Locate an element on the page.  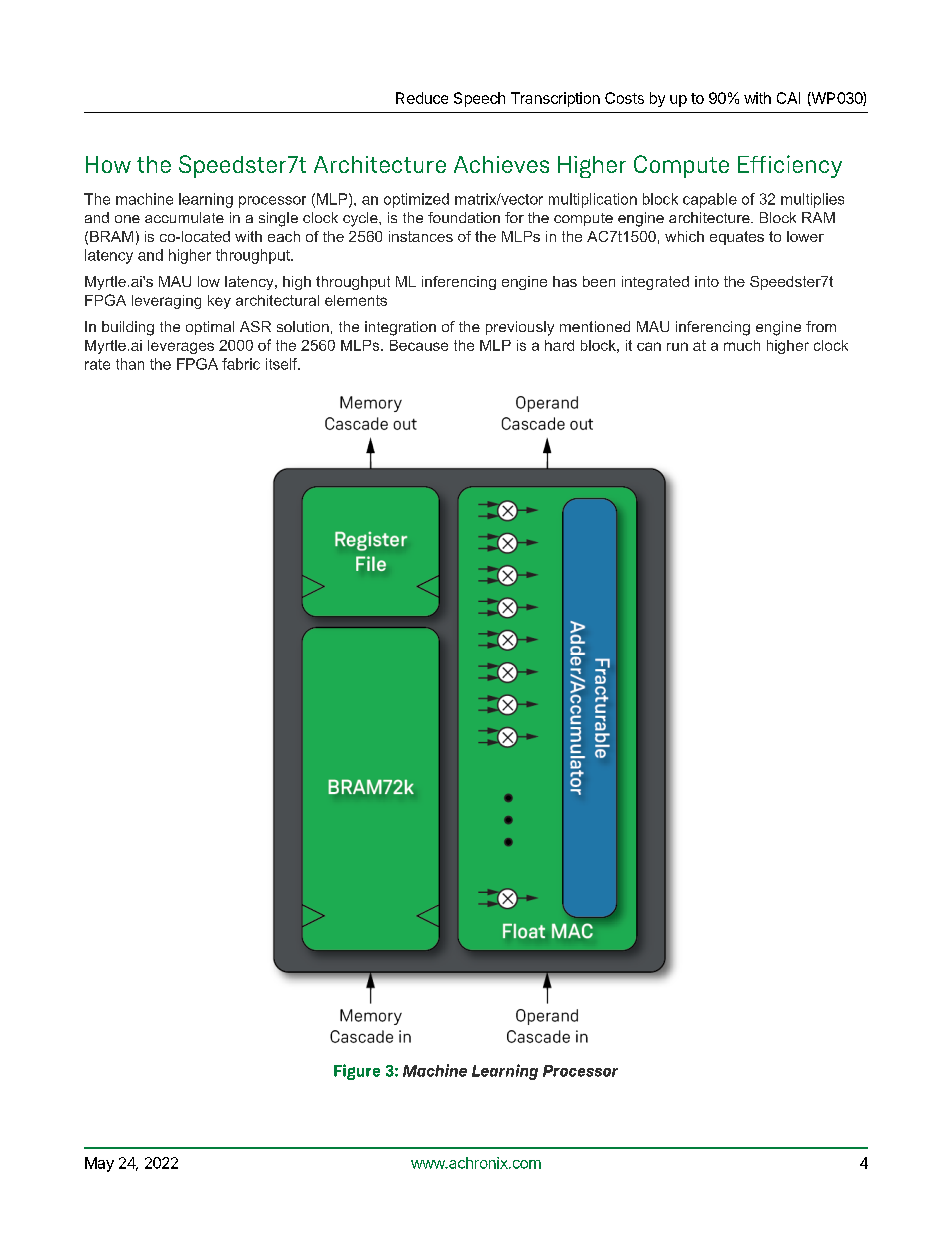
run is located at coordinates (677, 346).
